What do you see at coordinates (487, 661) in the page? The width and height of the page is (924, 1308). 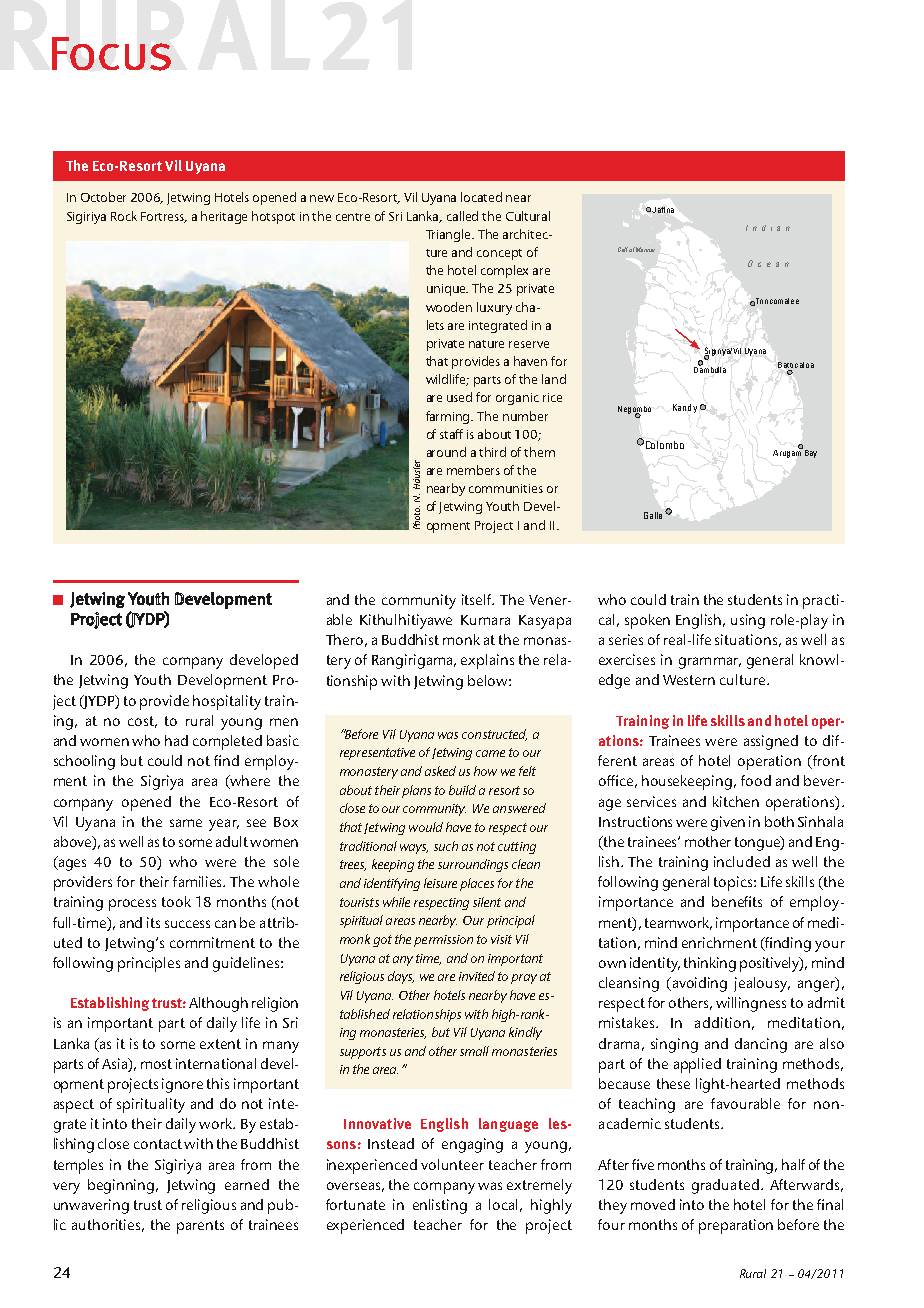 I see `explains` at bounding box center [487, 661].
